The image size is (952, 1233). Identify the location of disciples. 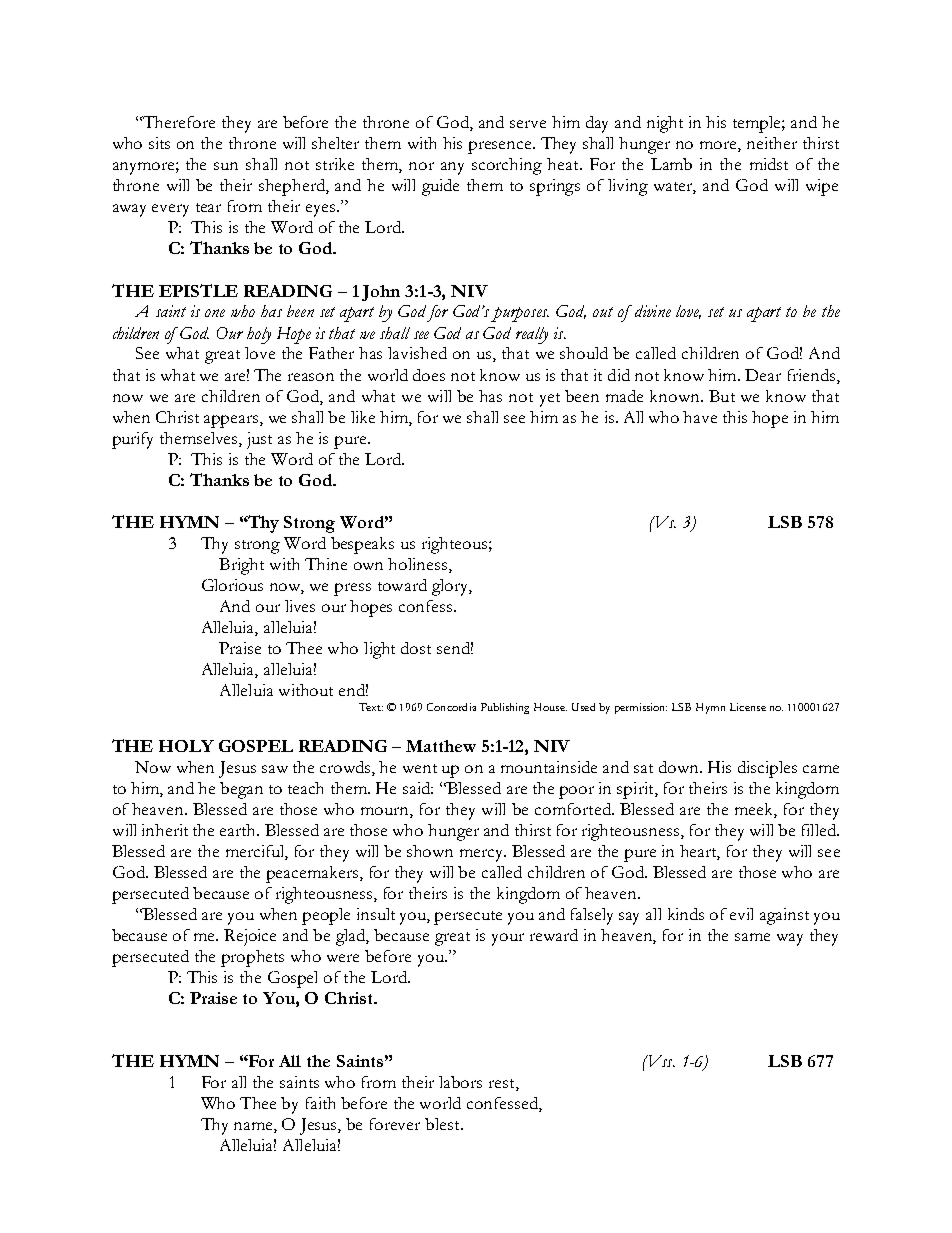
(767, 769).
